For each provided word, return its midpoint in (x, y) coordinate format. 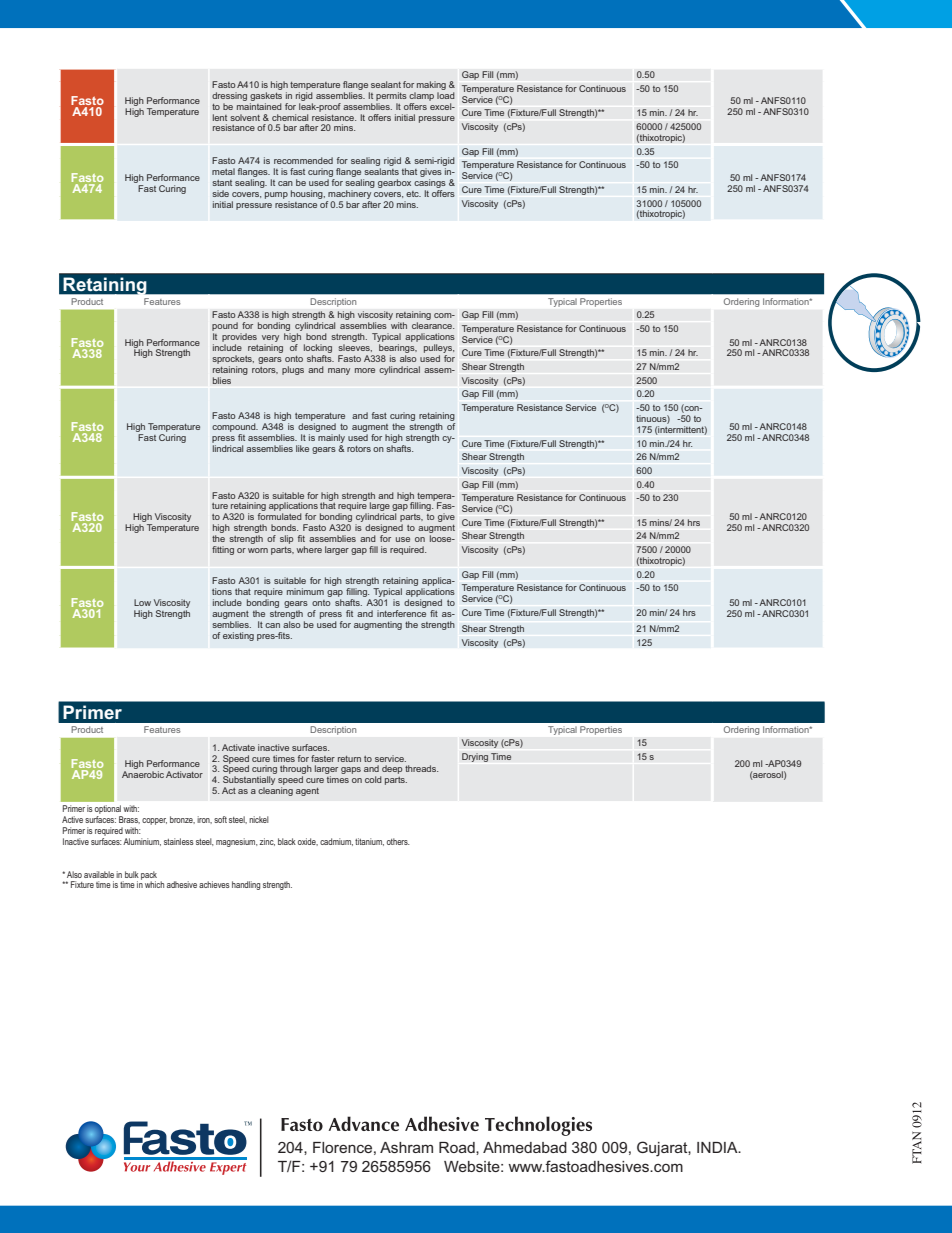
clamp (421, 96)
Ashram (406, 1147)
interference (401, 613)
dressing (229, 96)
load (446, 95)
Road (458, 1148)
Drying (475, 757)
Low (142, 602)
